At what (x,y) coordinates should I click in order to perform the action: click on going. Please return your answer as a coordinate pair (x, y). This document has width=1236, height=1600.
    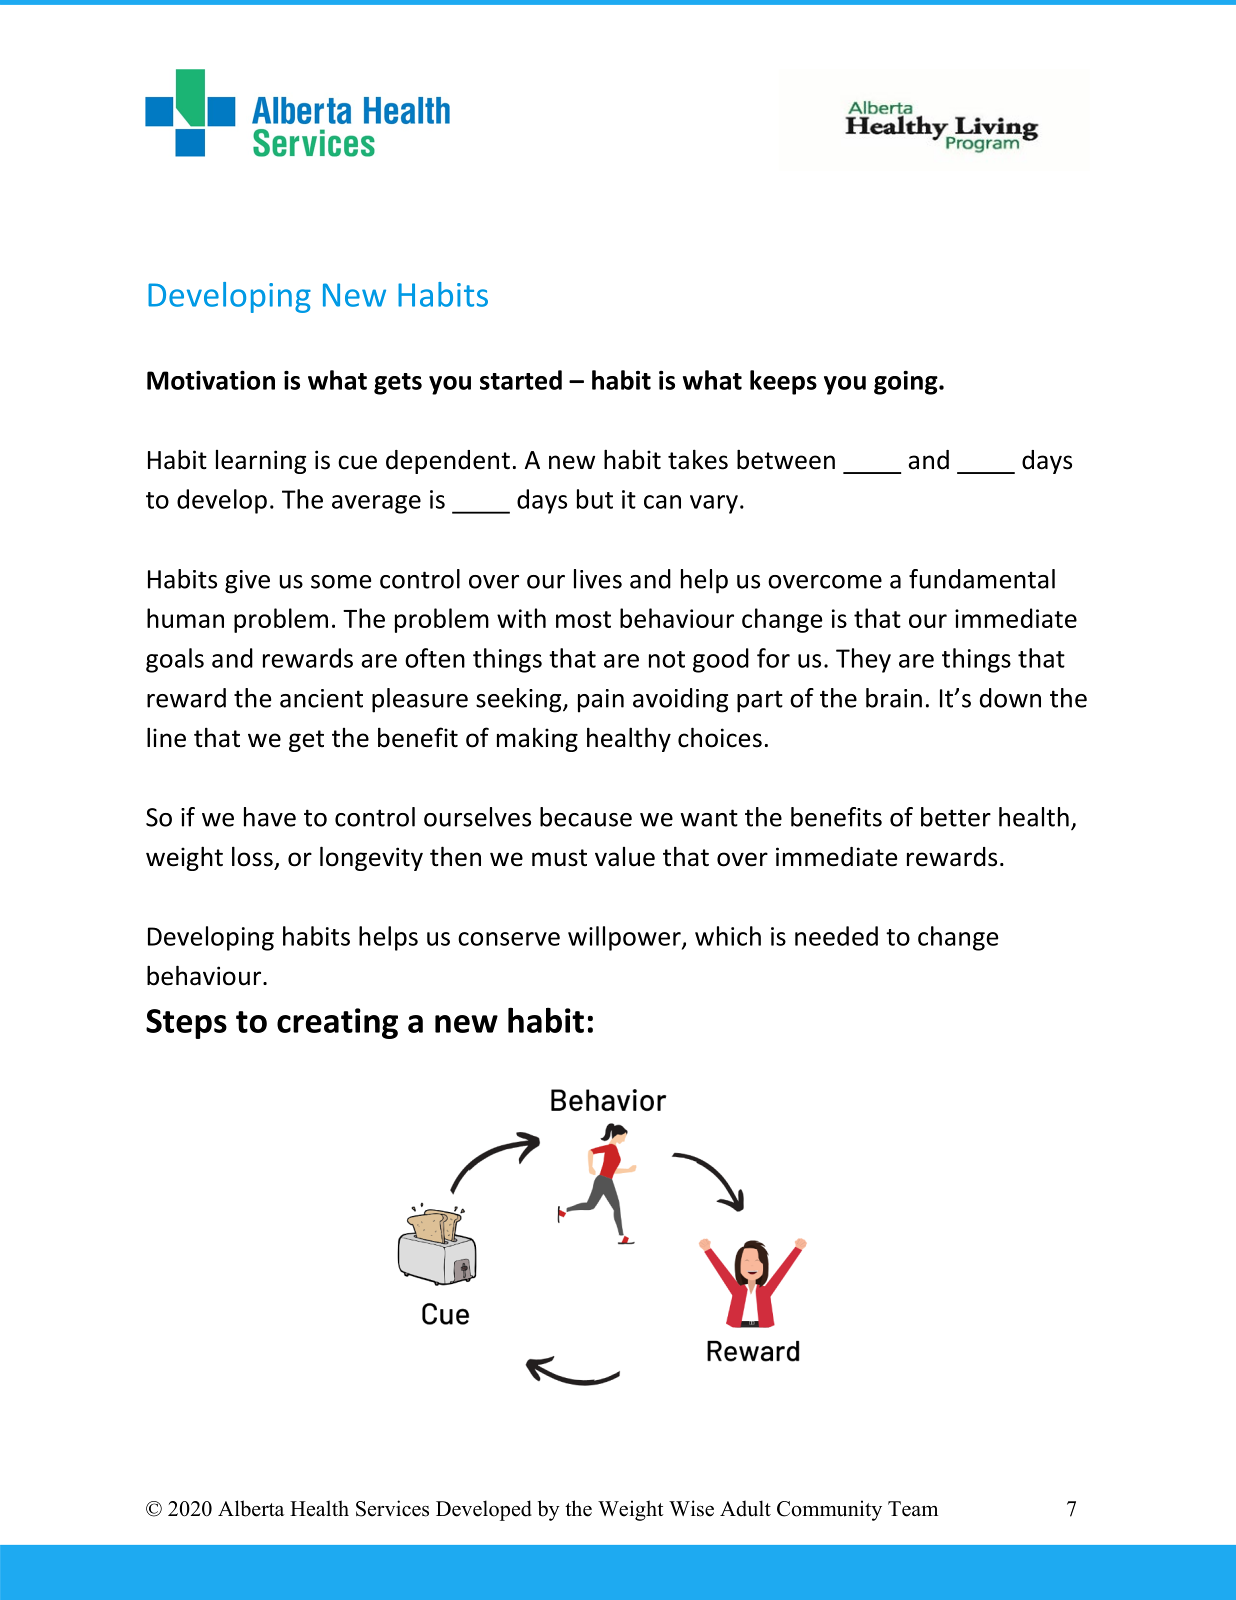
    Looking at the image, I should click on (907, 382).
